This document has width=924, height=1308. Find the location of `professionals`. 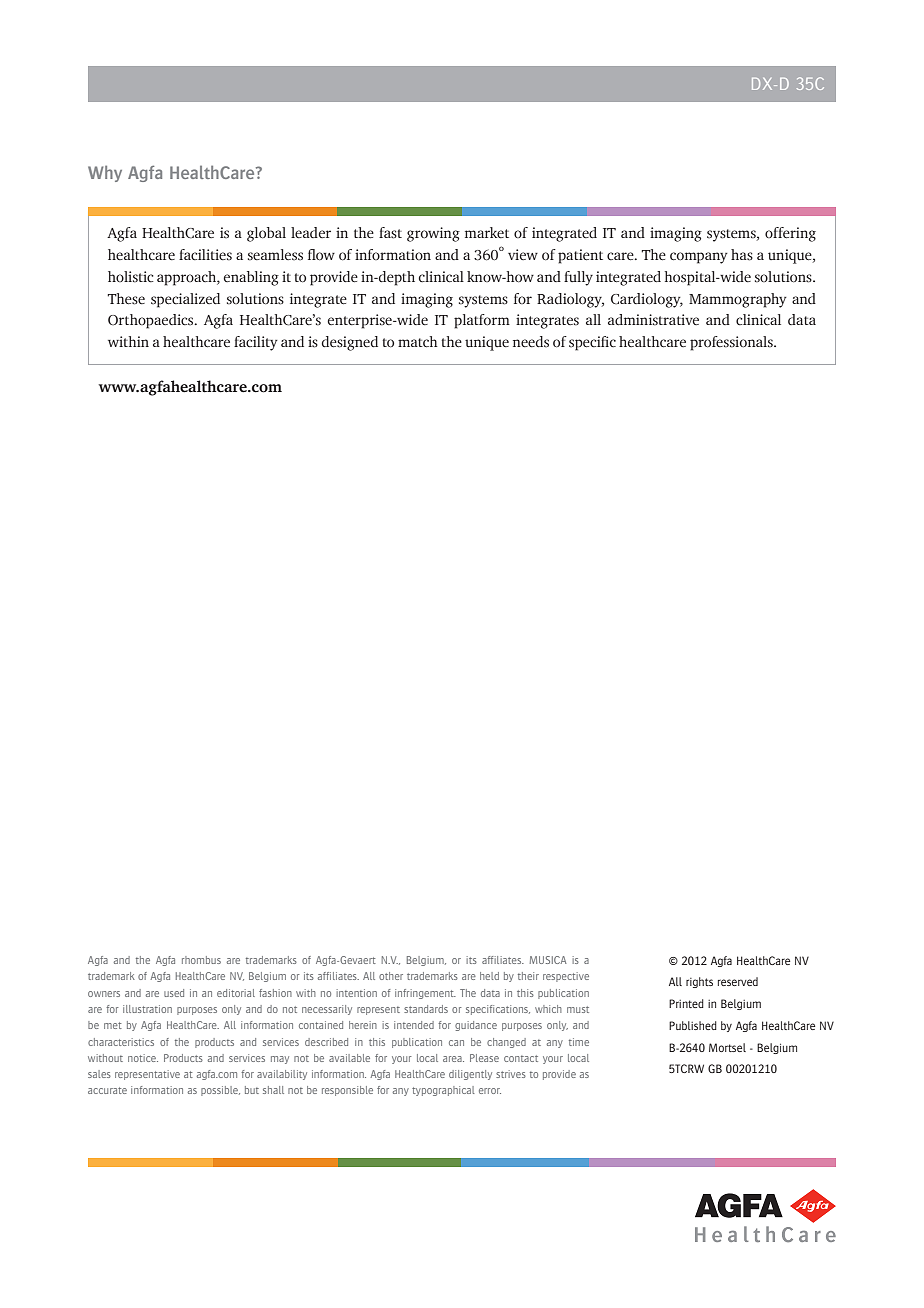

professionals is located at coordinates (732, 343).
